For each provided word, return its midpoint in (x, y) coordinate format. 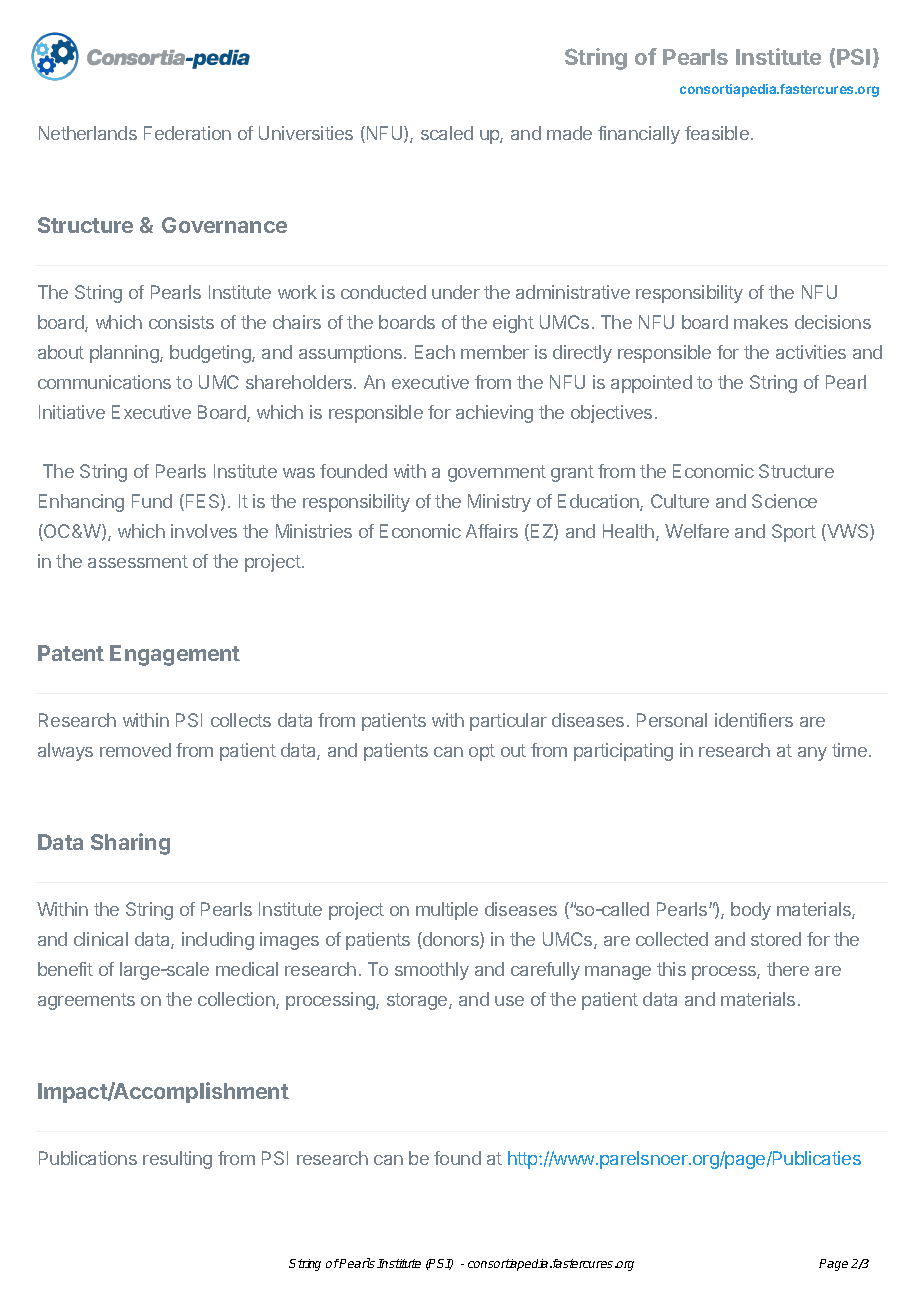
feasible (717, 133)
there (788, 969)
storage (418, 1001)
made (569, 133)
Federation (187, 133)
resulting (177, 1160)
